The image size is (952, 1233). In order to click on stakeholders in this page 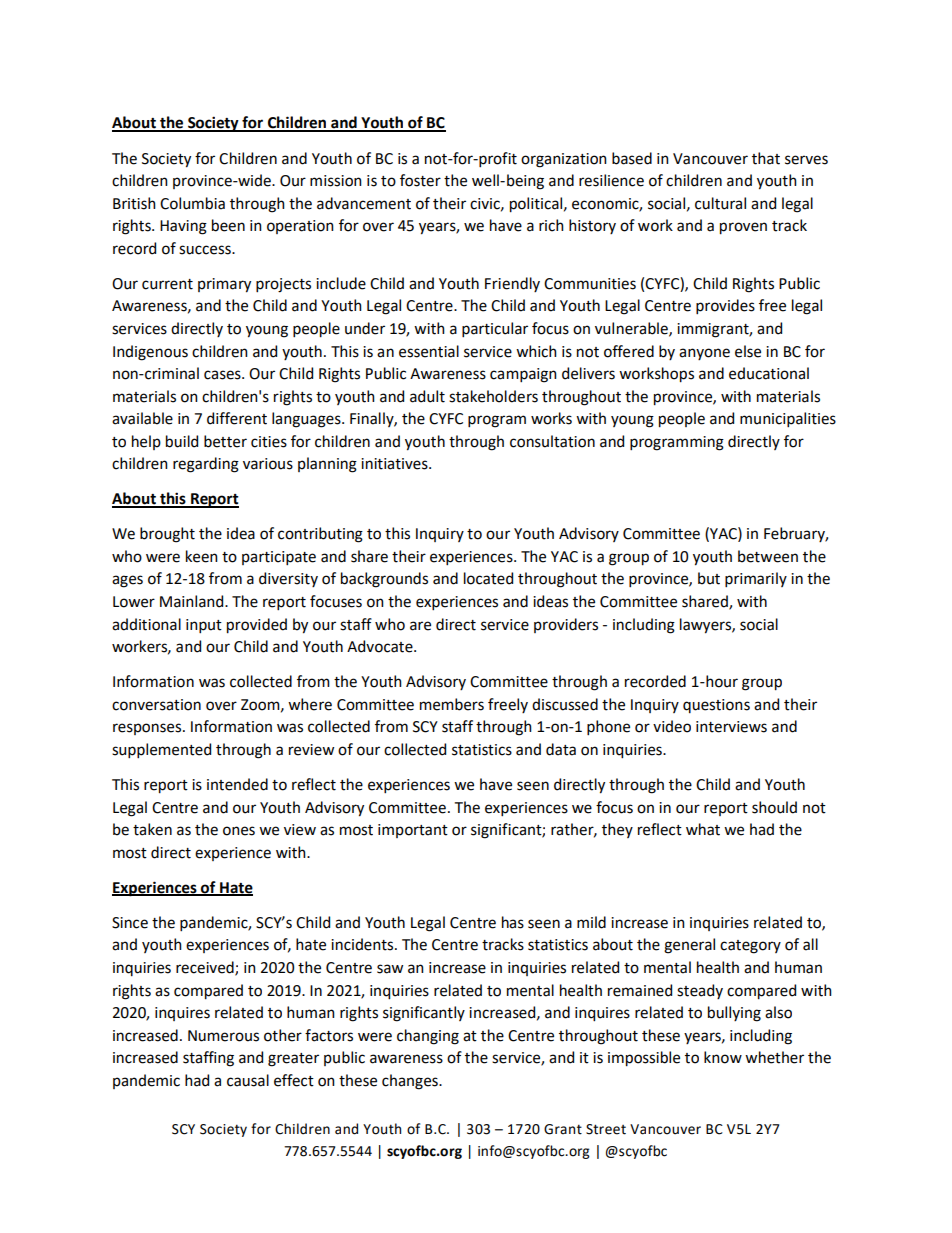, I will do `click(493, 396)`.
